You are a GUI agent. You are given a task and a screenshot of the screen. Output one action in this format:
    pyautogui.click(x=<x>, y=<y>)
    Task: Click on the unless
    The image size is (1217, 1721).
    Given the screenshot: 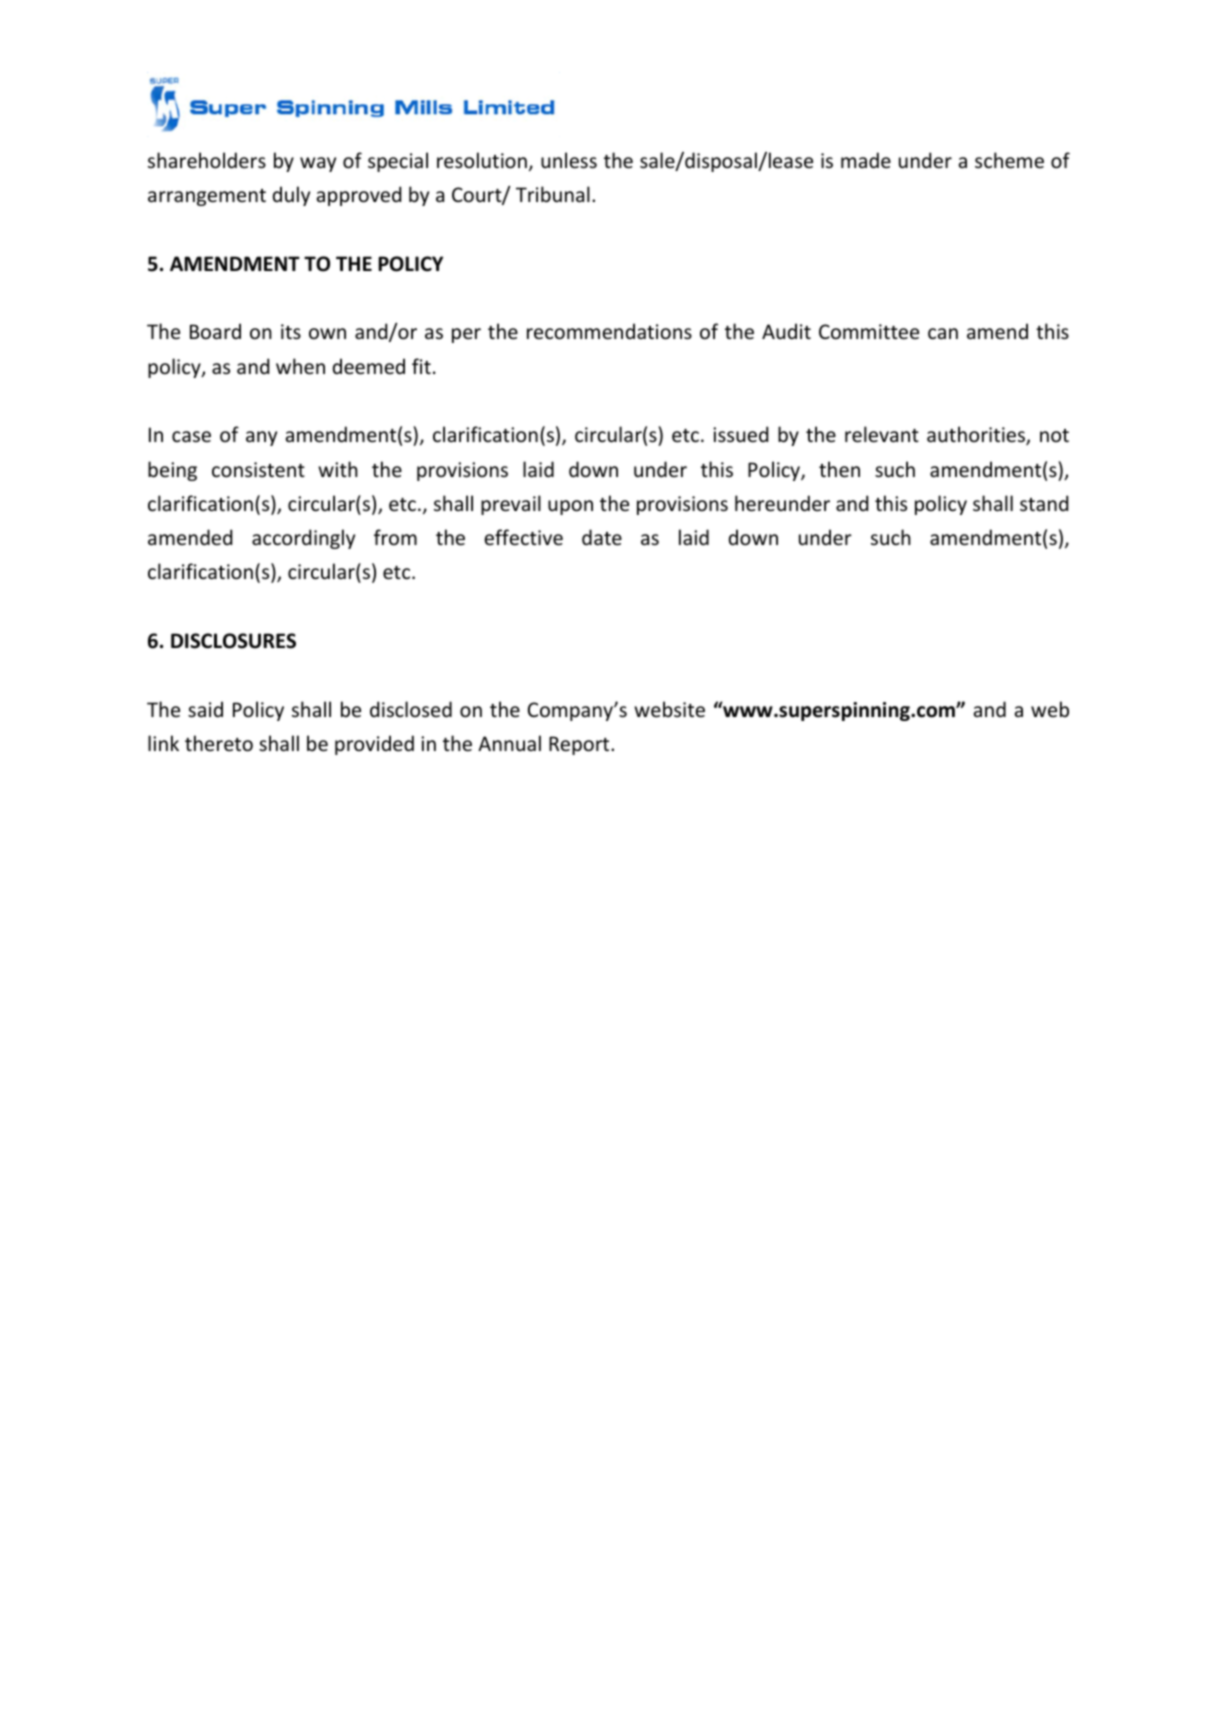 What is the action you would take?
    pyautogui.click(x=569, y=160)
